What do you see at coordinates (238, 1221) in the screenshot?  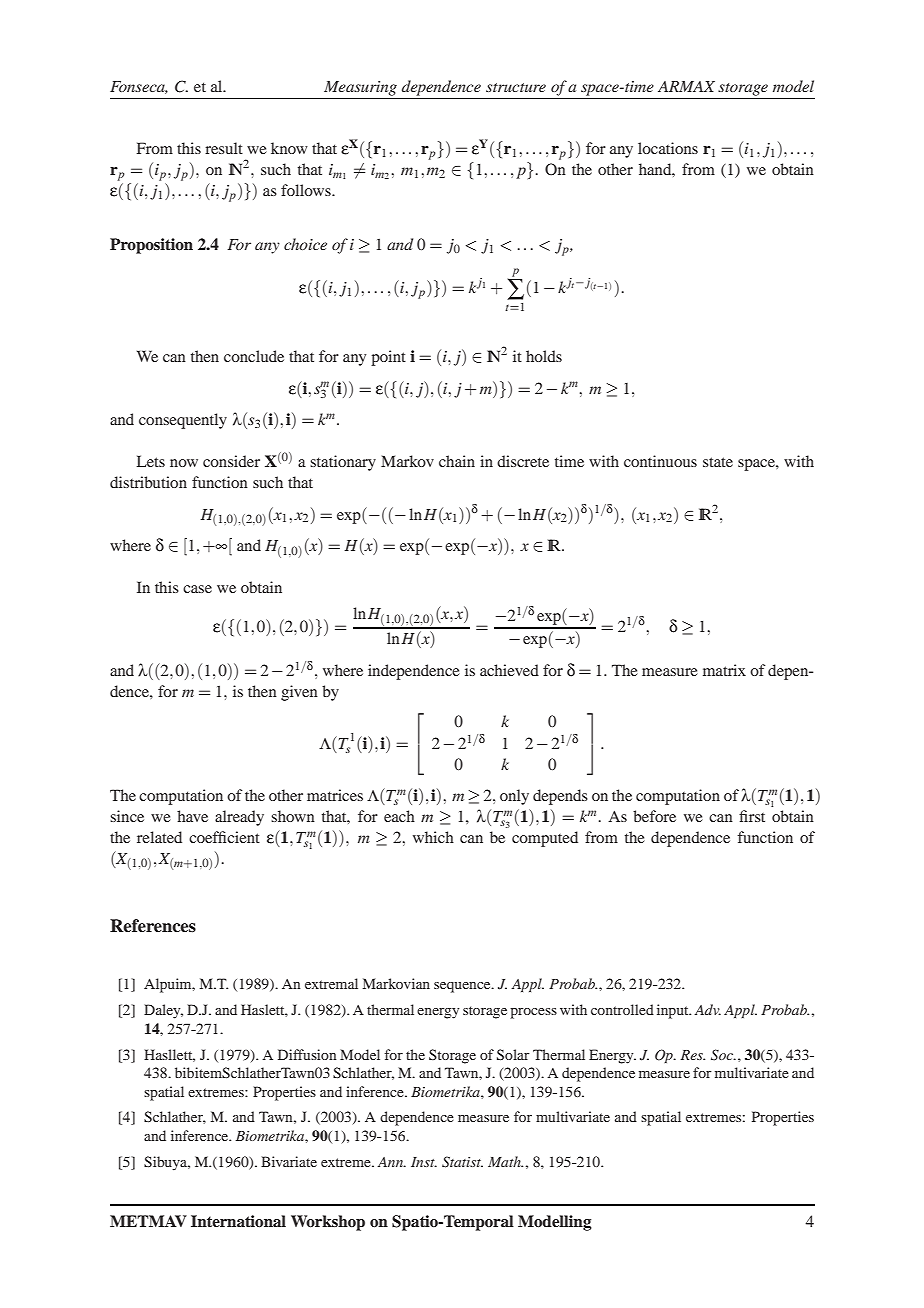 I see `International` at bounding box center [238, 1221].
